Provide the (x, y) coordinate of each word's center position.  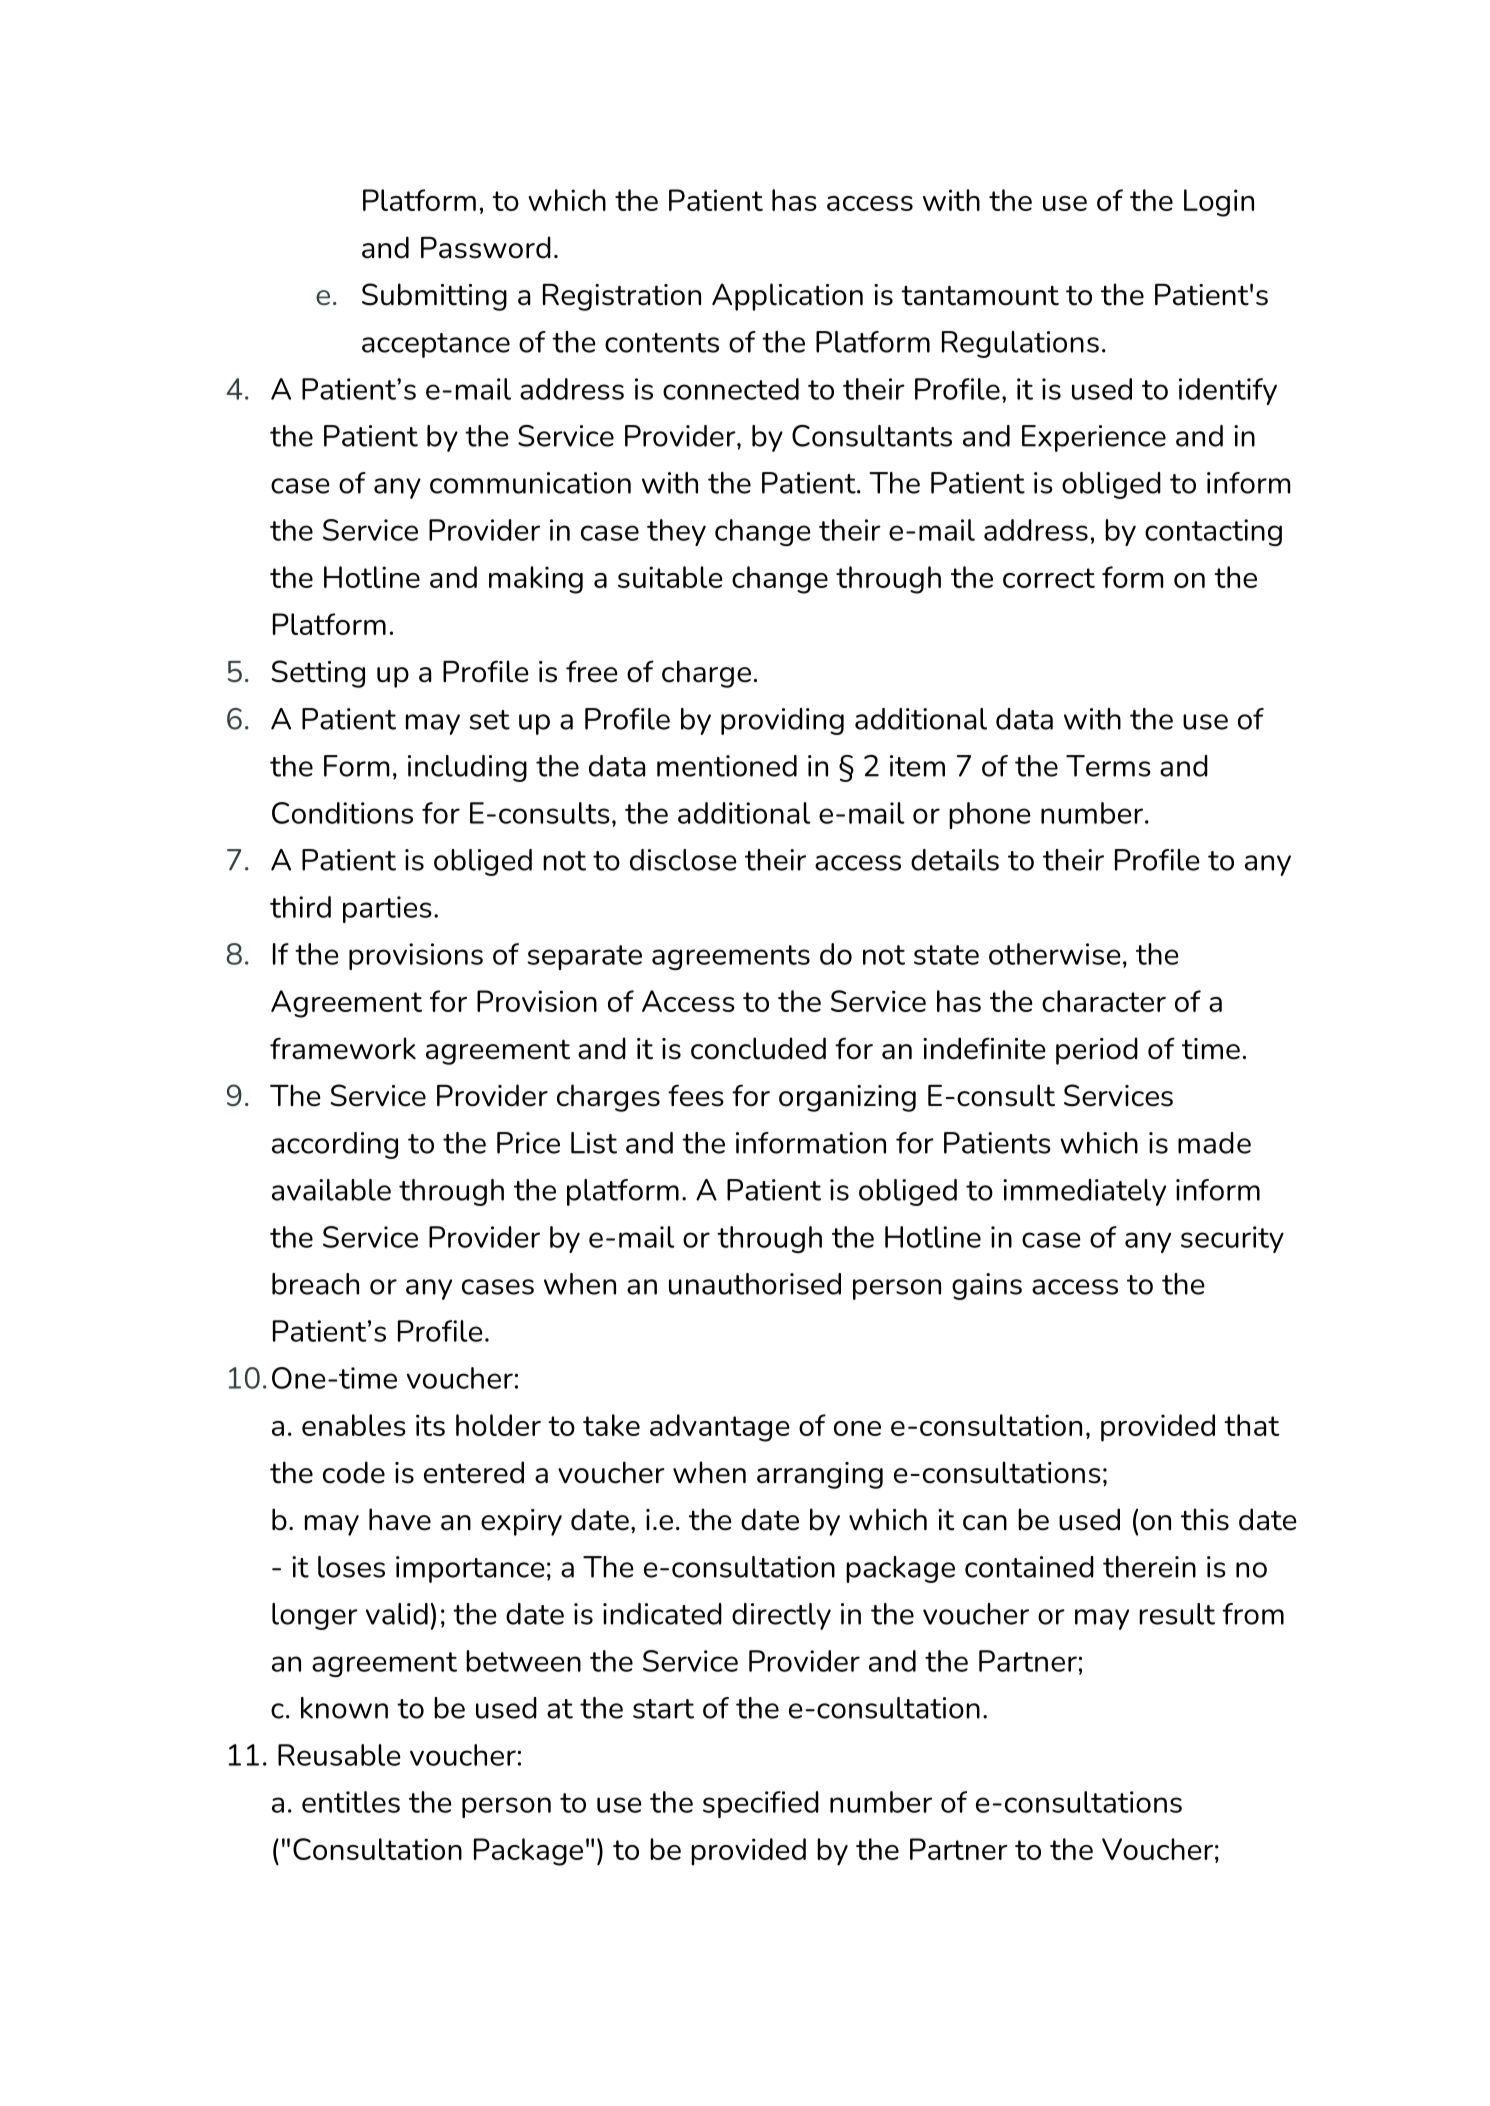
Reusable (339, 1755)
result (1177, 1614)
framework (343, 1048)
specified (761, 1804)
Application (787, 297)
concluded (758, 1048)
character (1104, 1001)
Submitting (434, 297)
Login (1219, 203)
